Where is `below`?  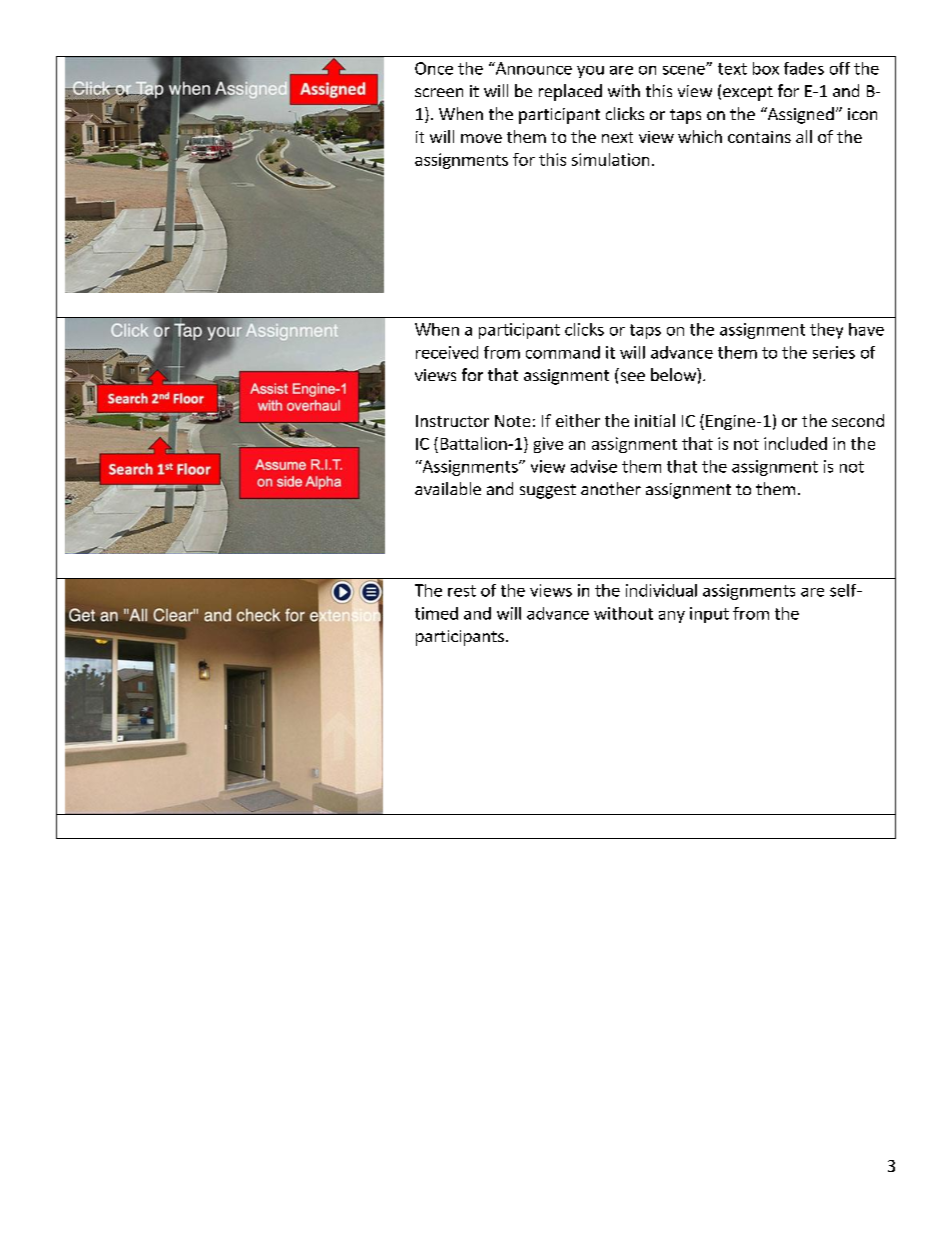 below is located at coordinates (674, 374).
